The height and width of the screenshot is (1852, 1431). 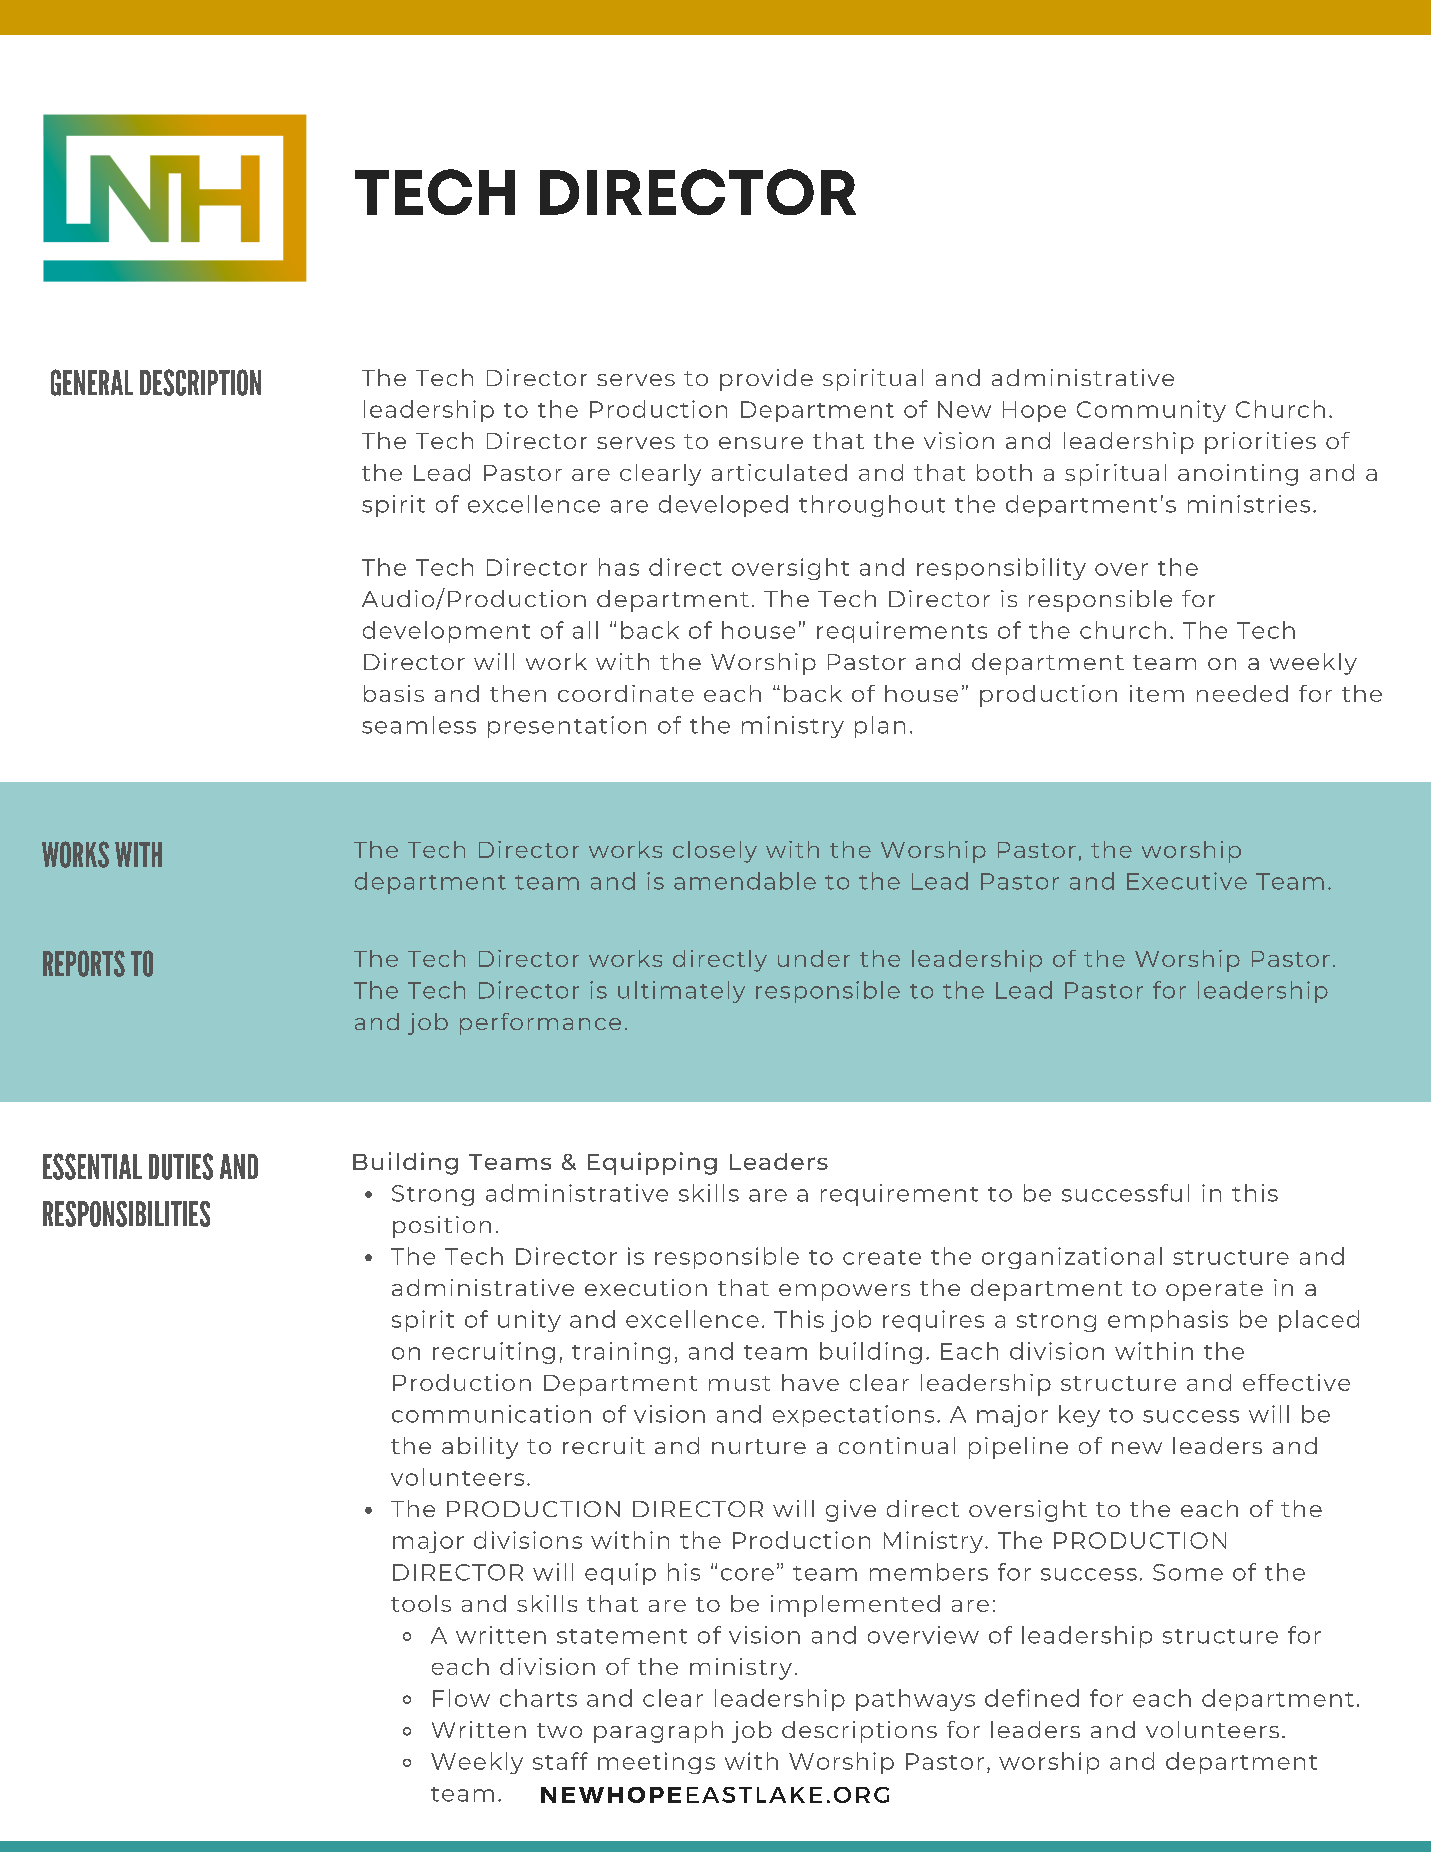 I want to click on execution, so click(x=646, y=1287).
